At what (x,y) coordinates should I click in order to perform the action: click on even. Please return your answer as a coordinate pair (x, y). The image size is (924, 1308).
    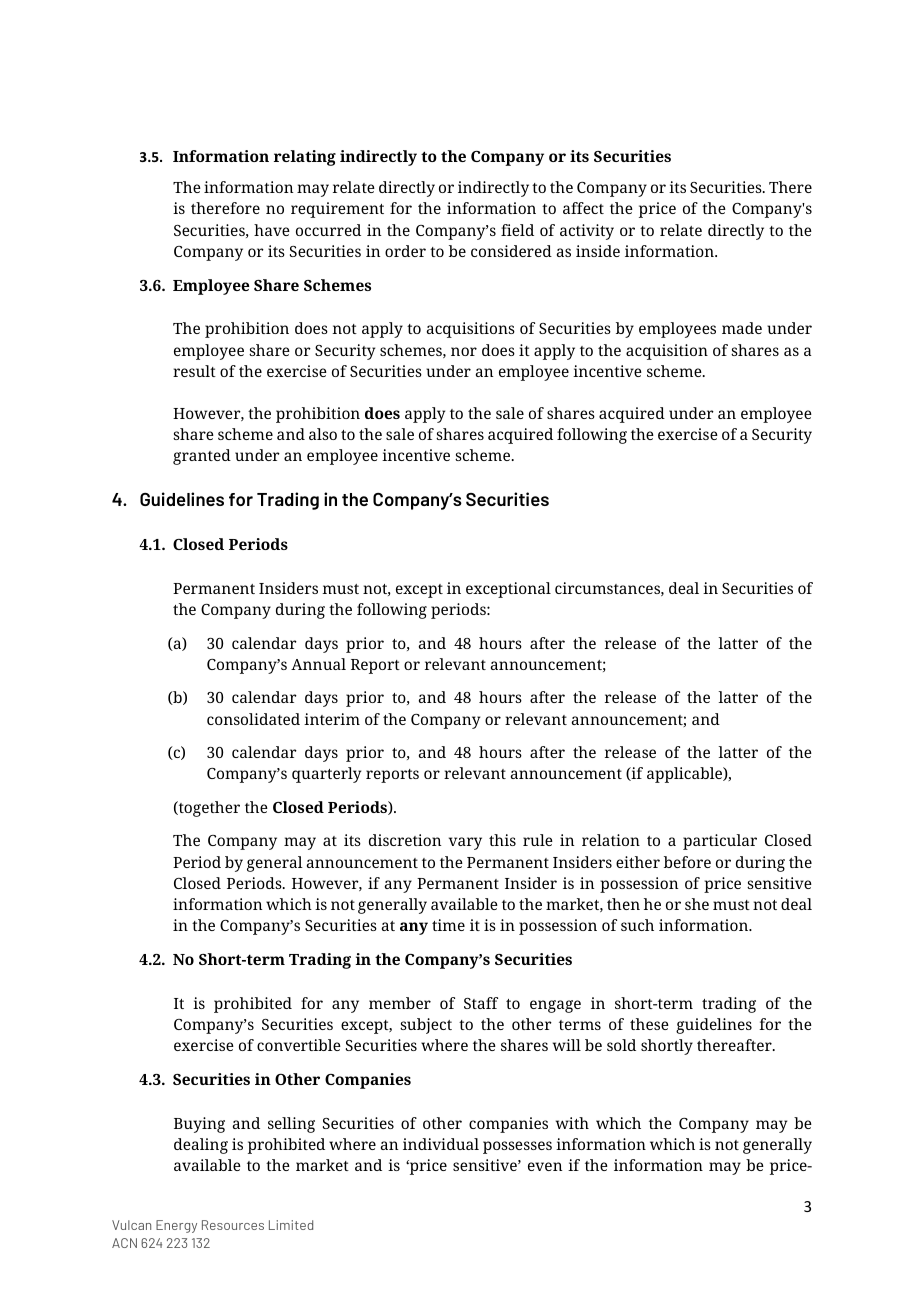
    Looking at the image, I should click on (545, 1166).
